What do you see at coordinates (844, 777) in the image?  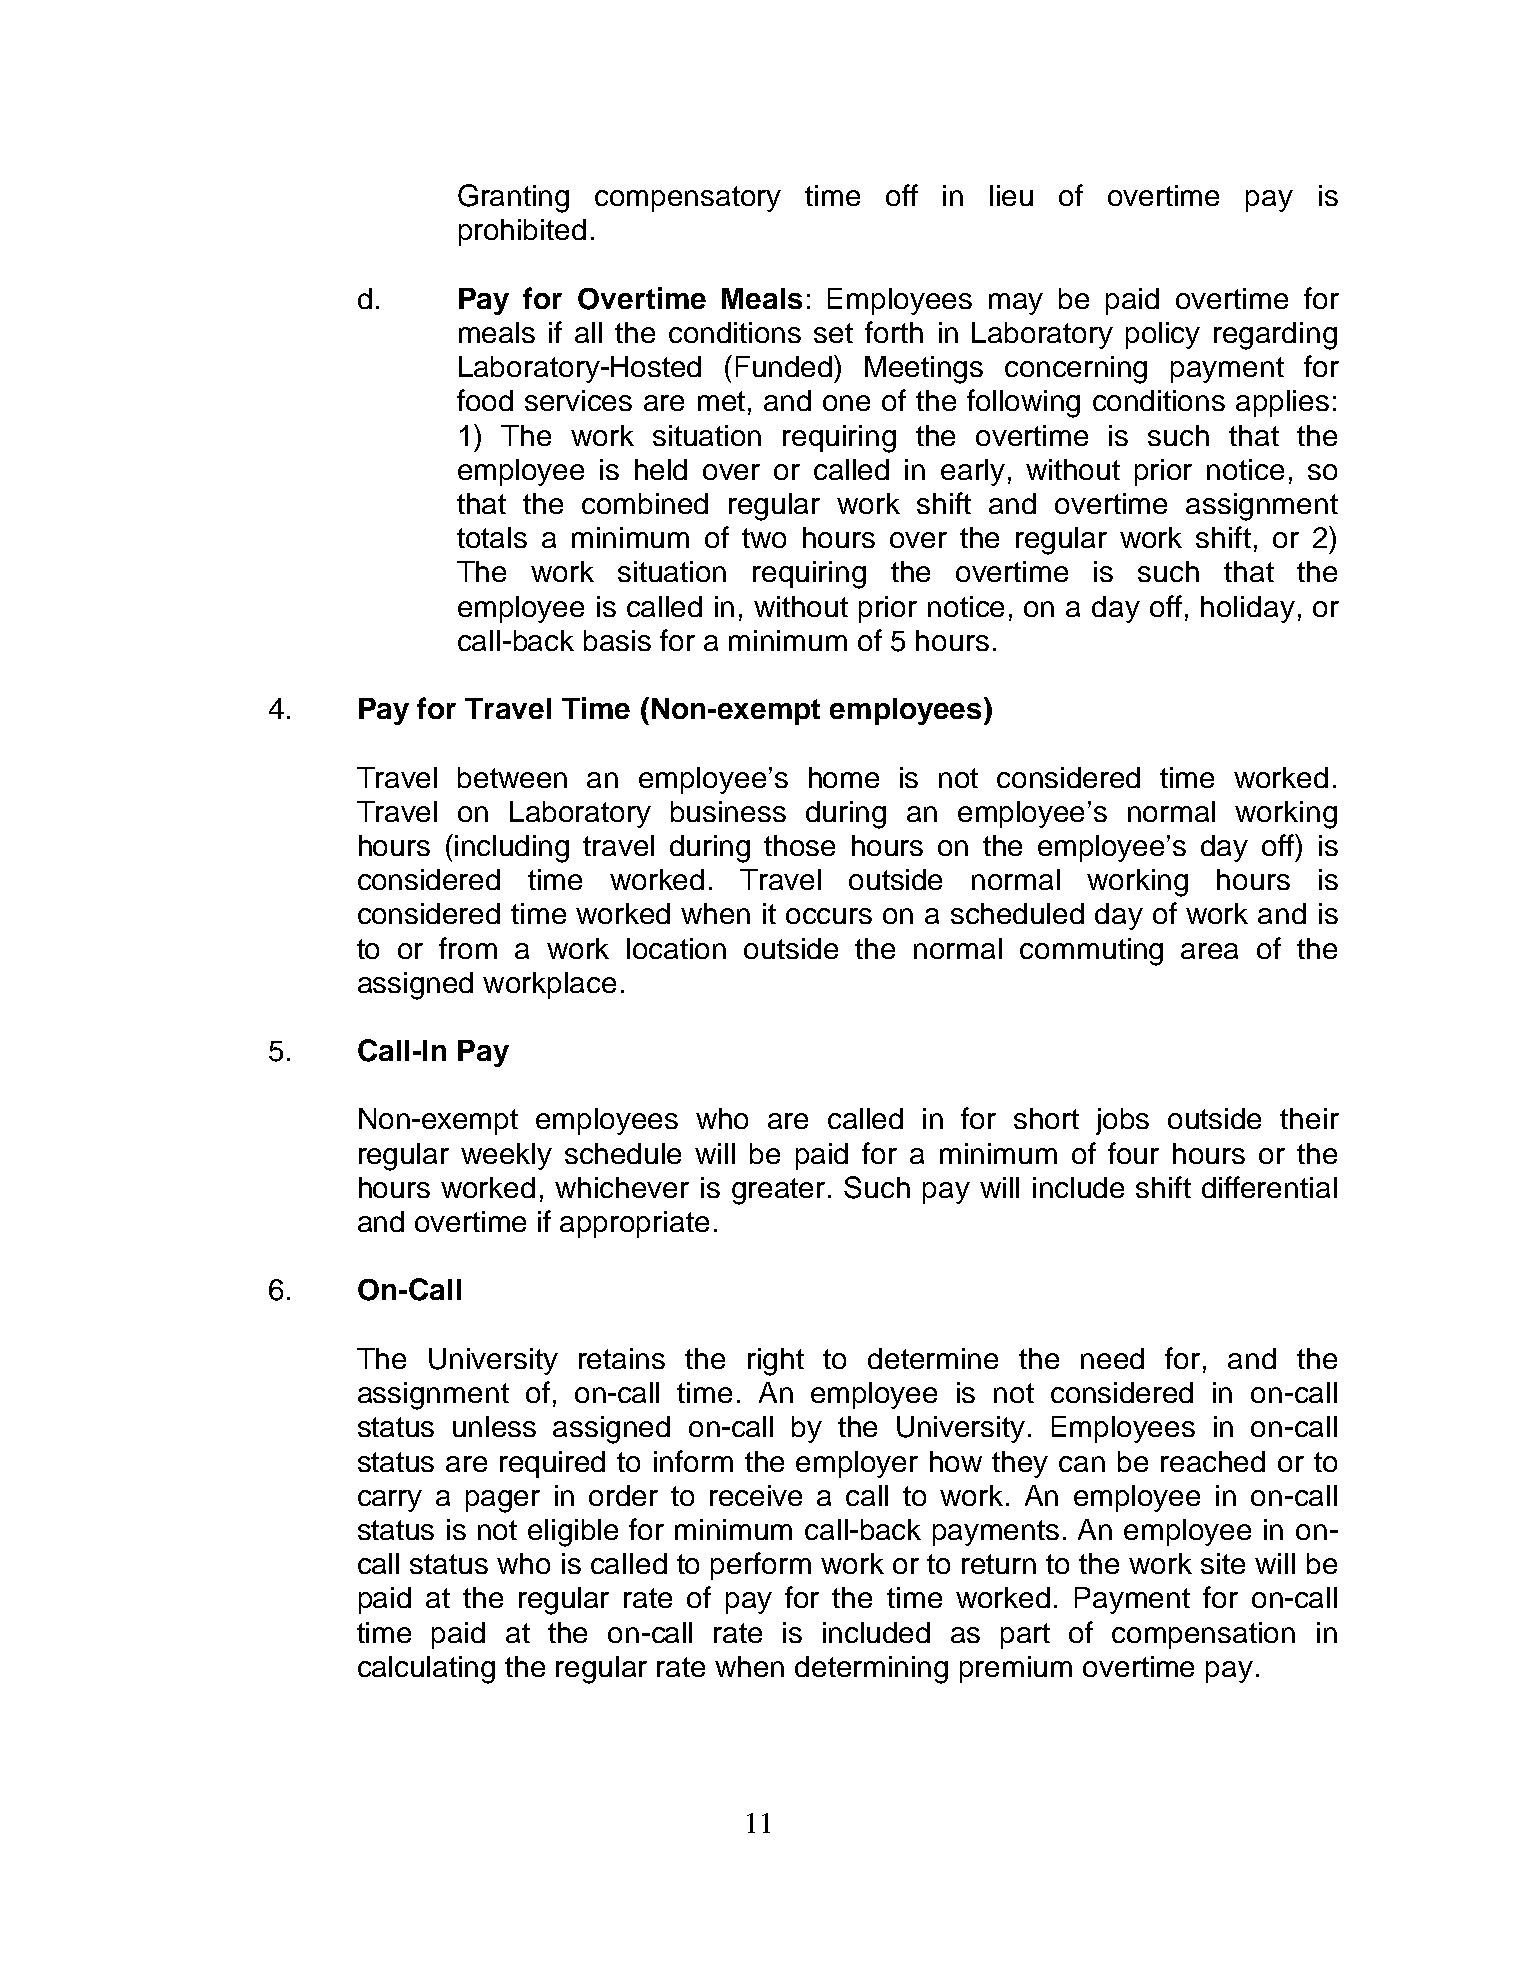 I see `home` at bounding box center [844, 777].
